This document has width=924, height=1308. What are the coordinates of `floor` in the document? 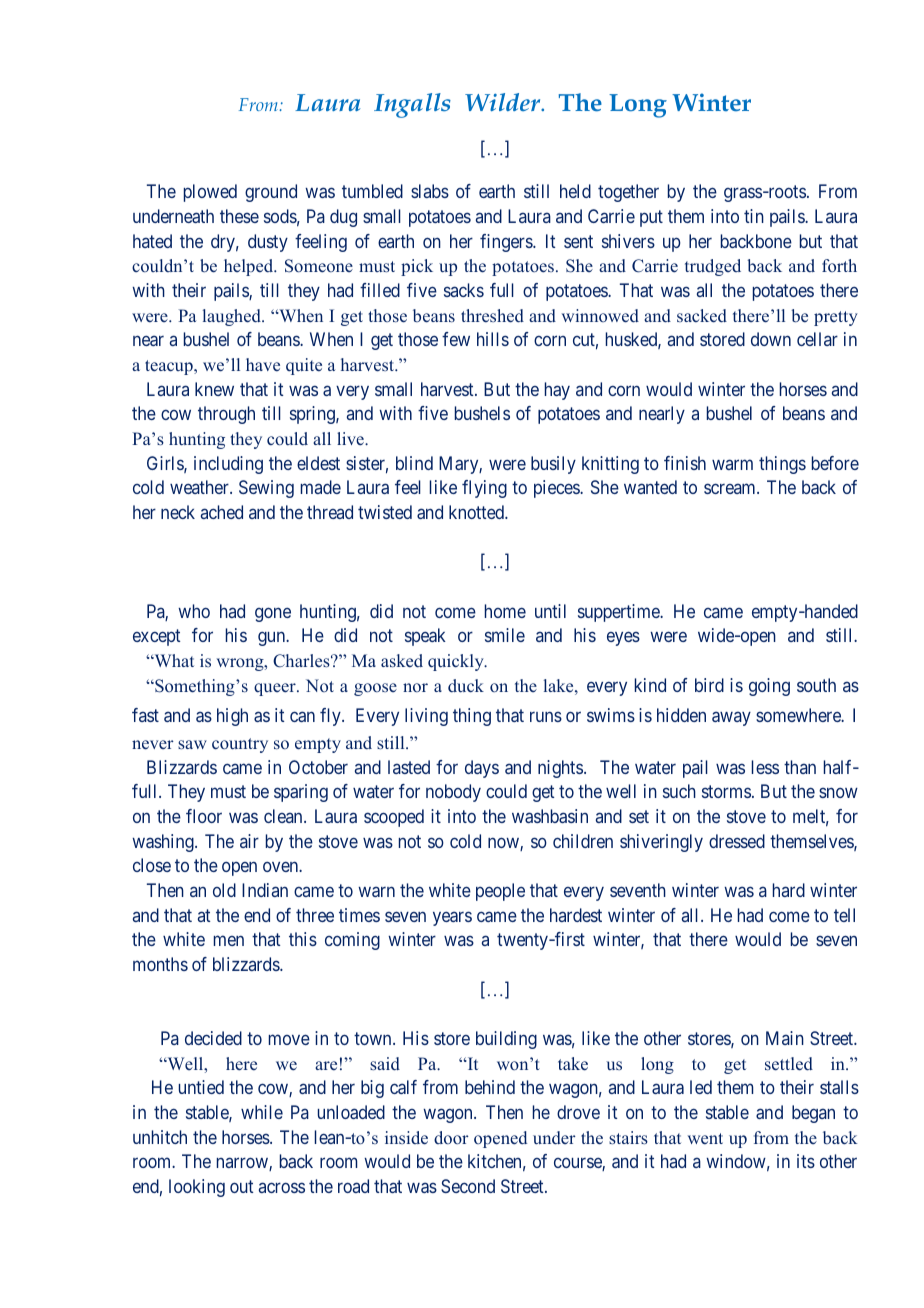 It's located at (204, 816).
